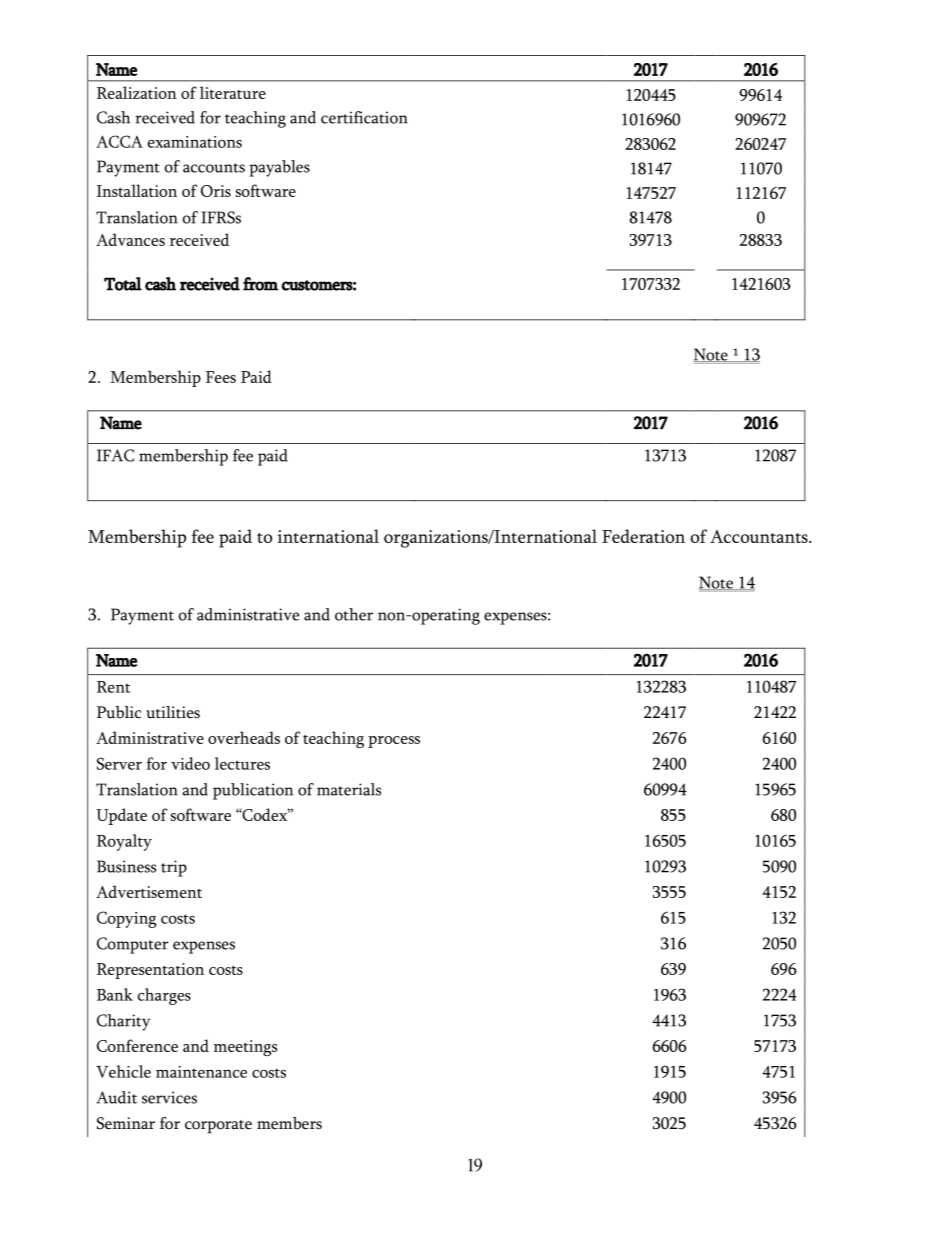  Describe the element at coordinates (190, 763) in the document. I see `video` at that location.
